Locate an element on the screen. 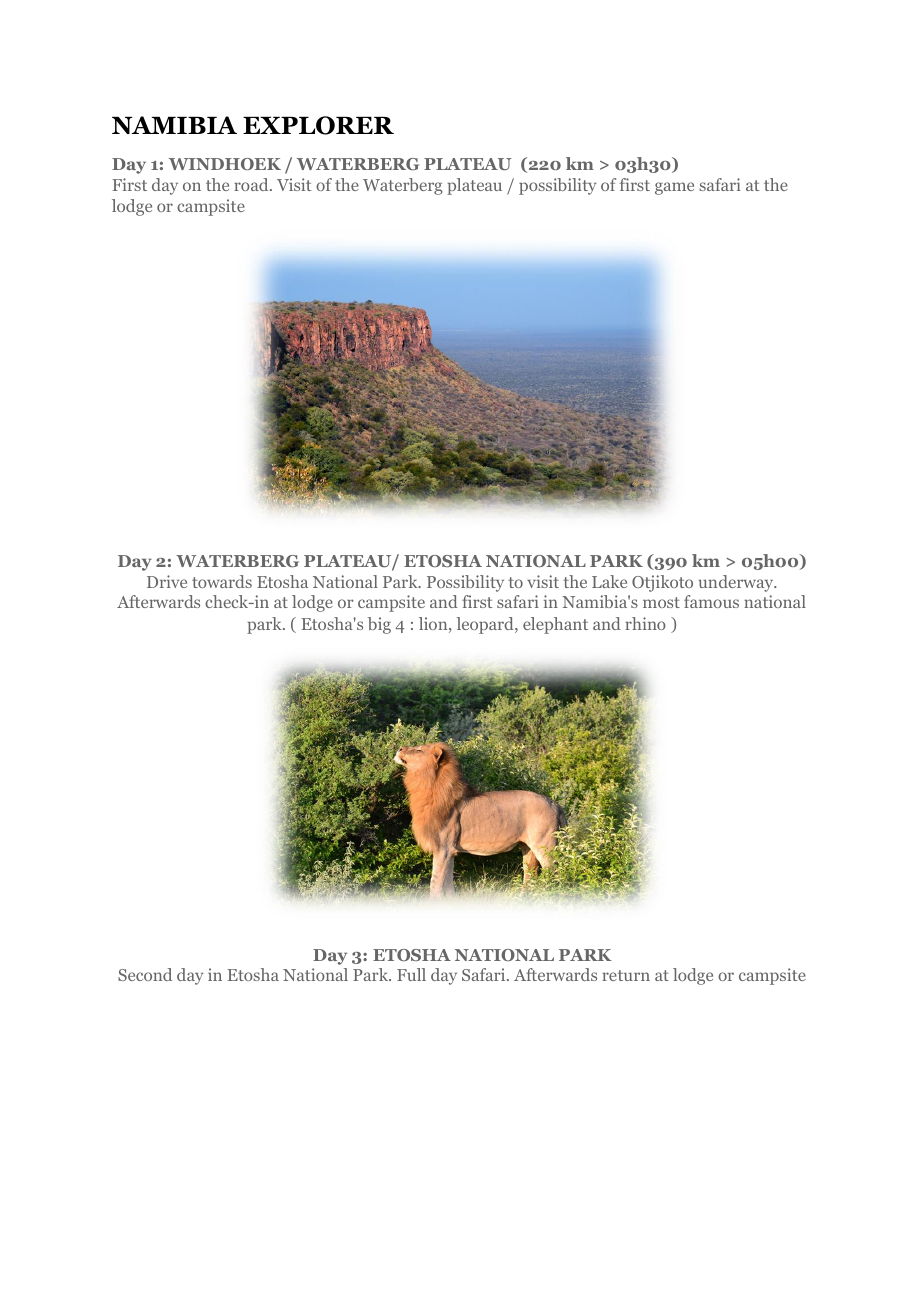  EXPLORER is located at coordinates (318, 125).
